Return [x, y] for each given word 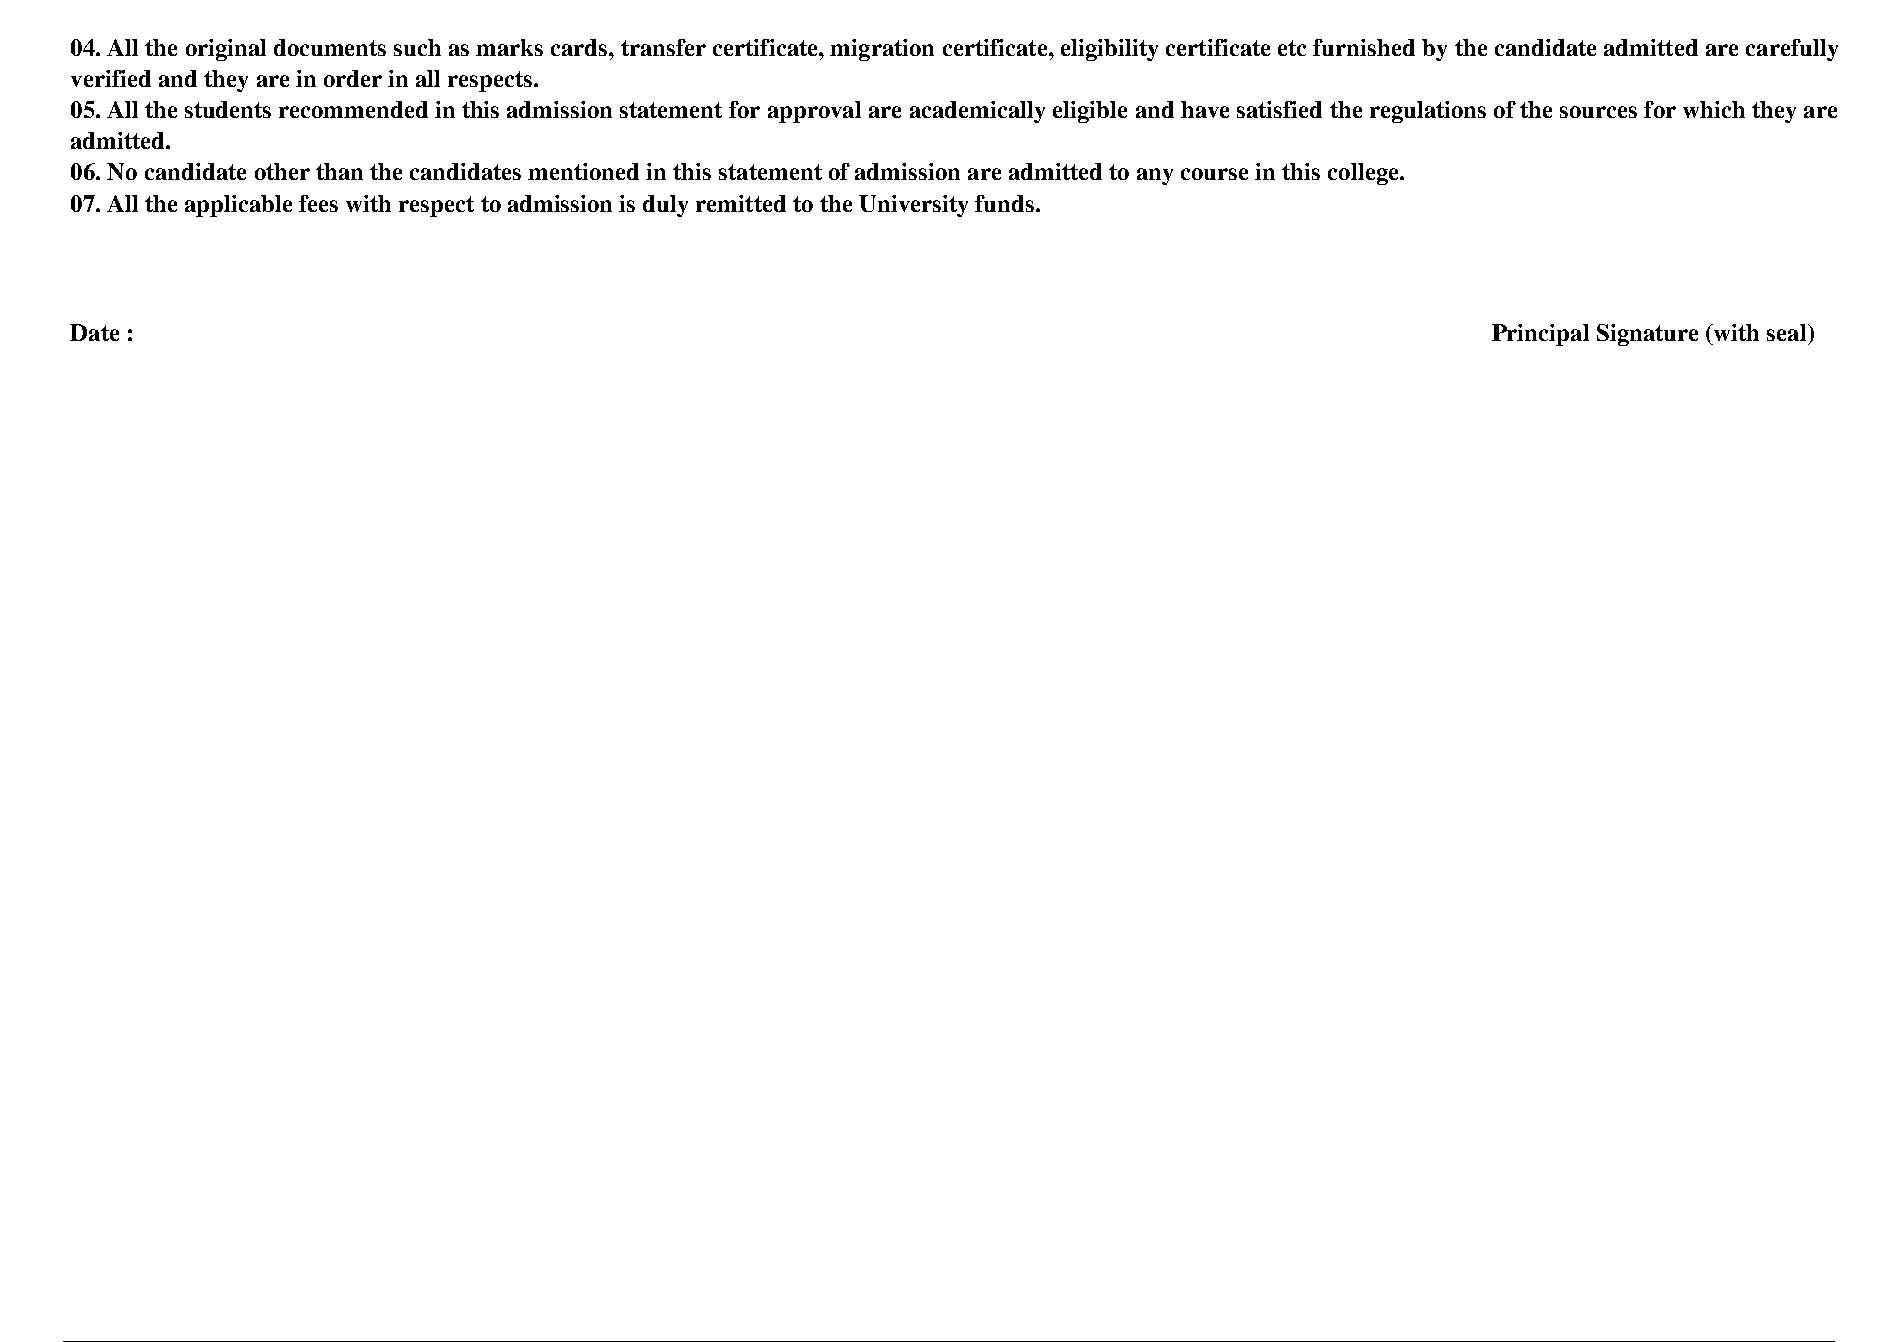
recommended [353, 109]
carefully [1792, 50]
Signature [1647, 335]
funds [1004, 203]
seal [1788, 332]
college [1364, 174]
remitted [741, 203]
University [913, 206]
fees [318, 203]
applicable [238, 206]
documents [330, 47]
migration [882, 50]
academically [977, 112]
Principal [1540, 335]
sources [1598, 112]
